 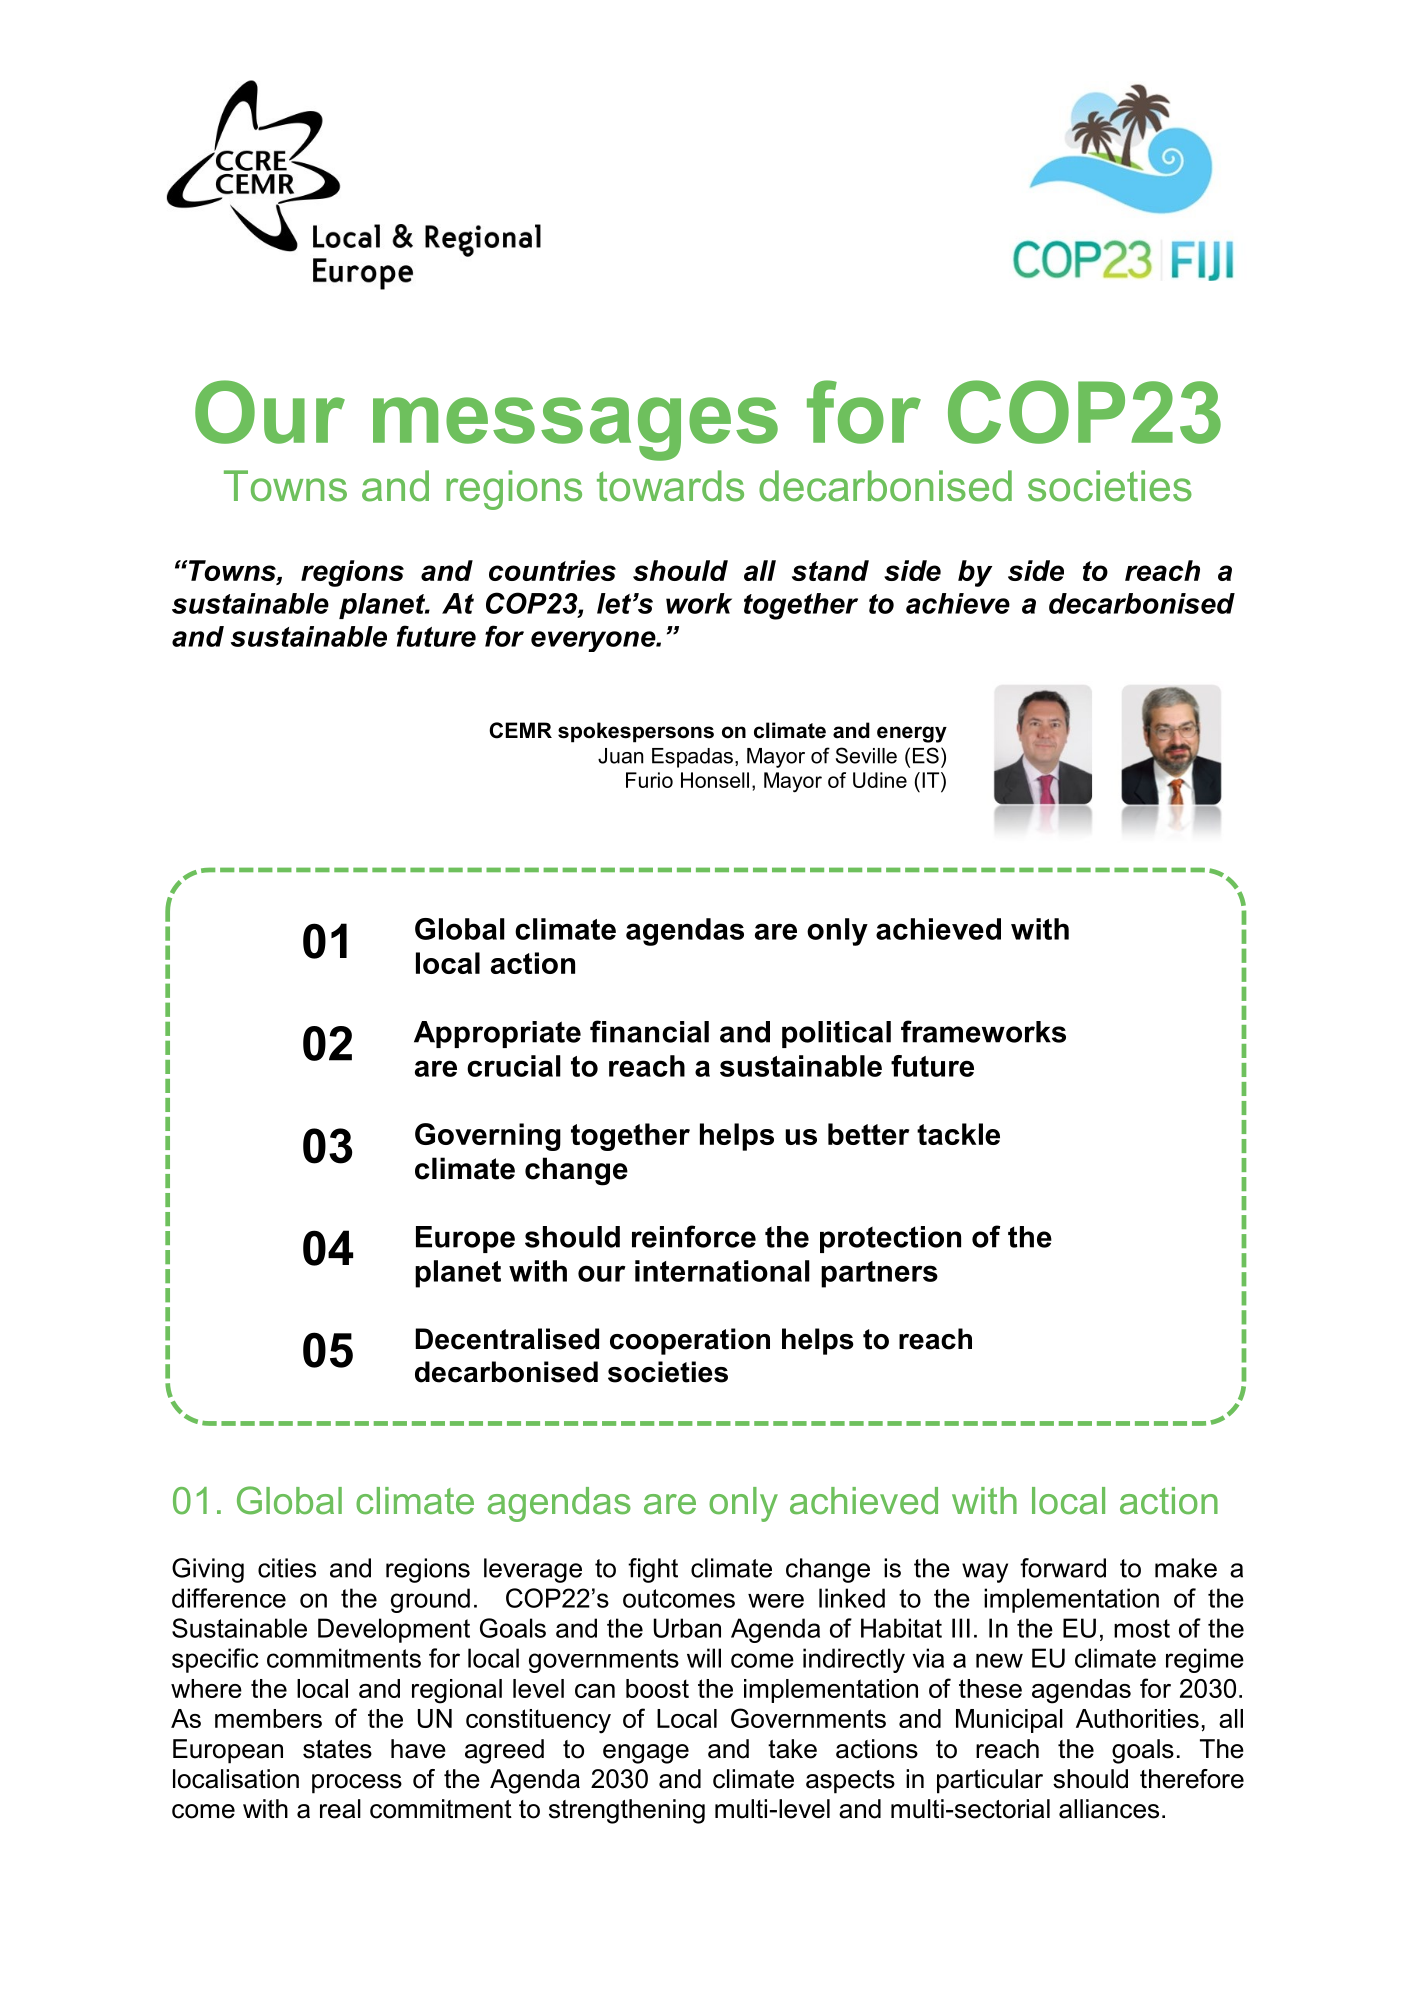 What do you see at coordinates (287, 1568) in the screenshot?
I see `cities` at bounding box center [287, 1568].
